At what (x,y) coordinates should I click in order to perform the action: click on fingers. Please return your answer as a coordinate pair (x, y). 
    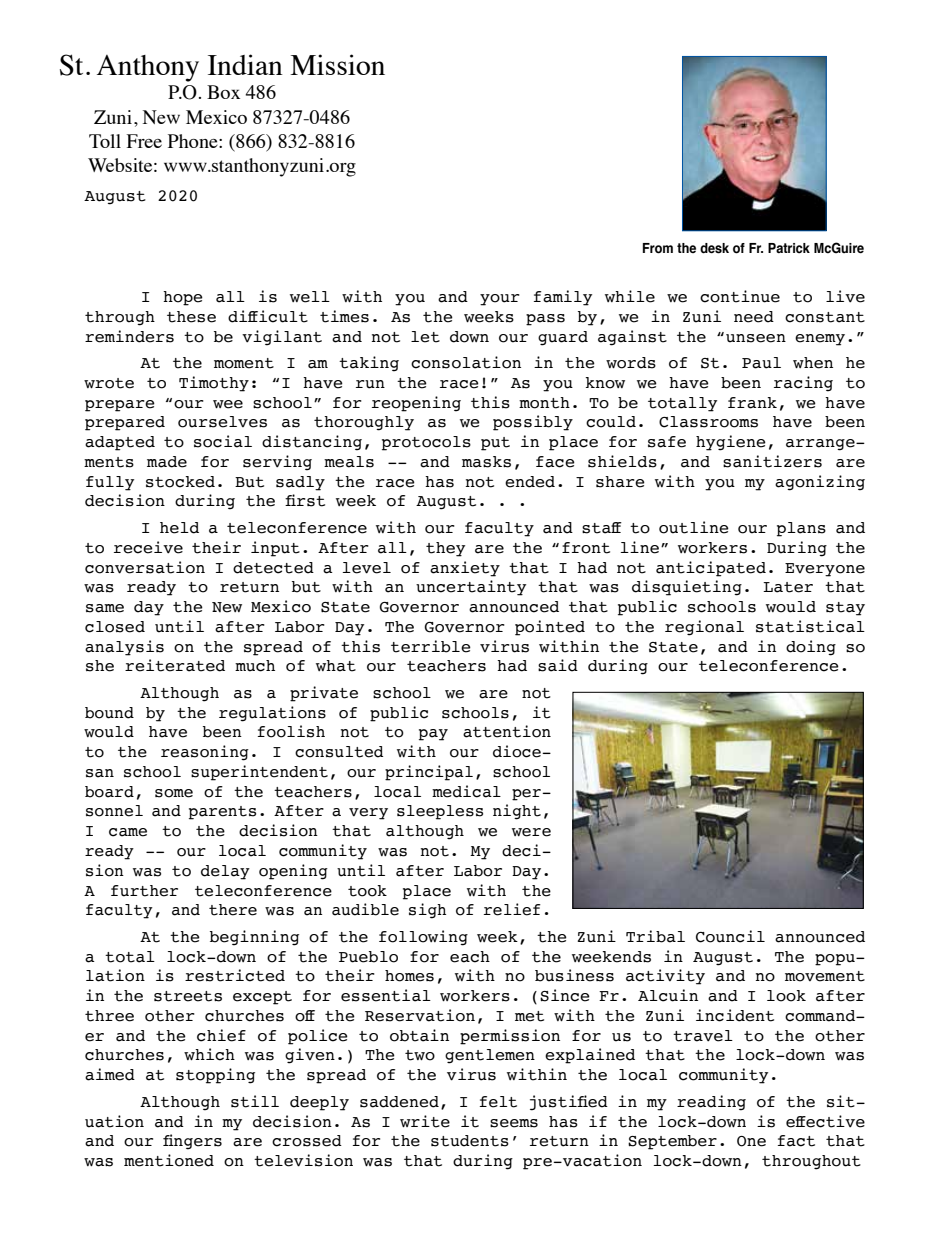
    Looking at the image, I should click on (192, 1142).
